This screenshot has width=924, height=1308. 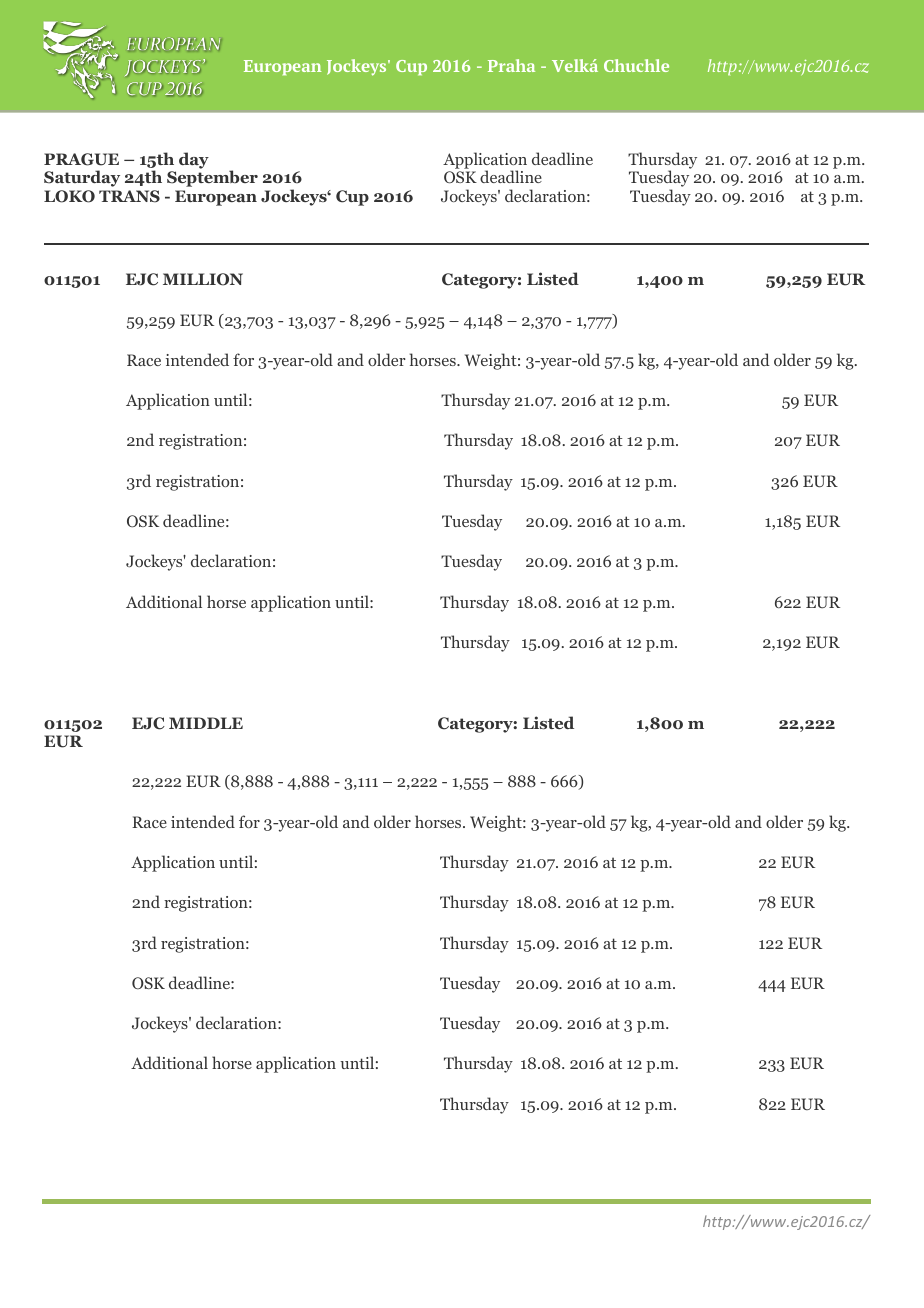 What do you see at coordinates (203, 279) in the screenshot?
I see `MILLION` at bounding box center [203, 279].
